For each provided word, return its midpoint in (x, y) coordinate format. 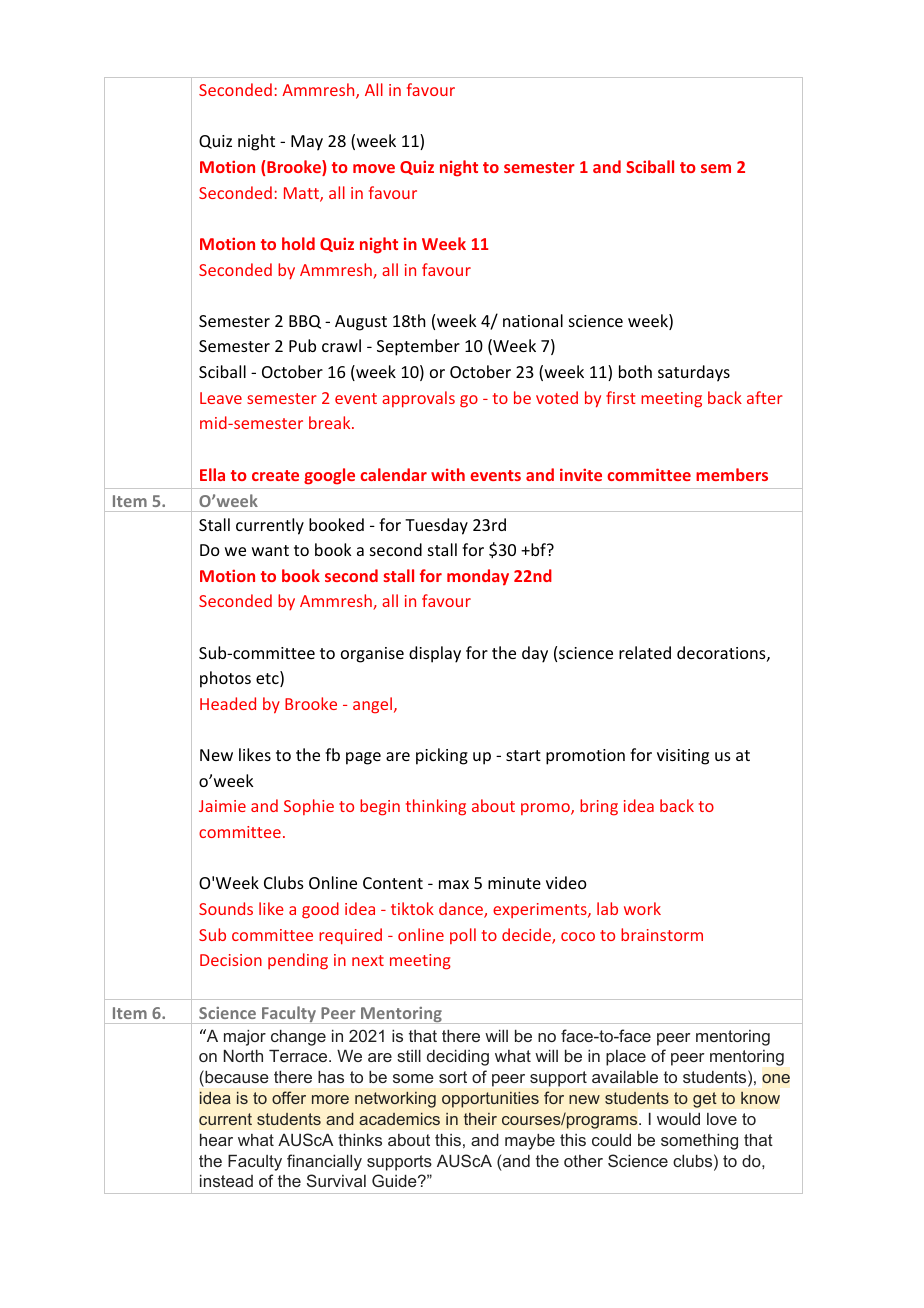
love (722, 1119)
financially (324, 1162)
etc (268, 679)
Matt (302, 194)
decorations (721, 652)
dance (462, 910)
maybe (530, 1141)
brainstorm (662, 934)
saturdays (694, 373)
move (374, 168)
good (320, 910)
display (435, 654)
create (275, 475)
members (732, 474)
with (448, 474)
